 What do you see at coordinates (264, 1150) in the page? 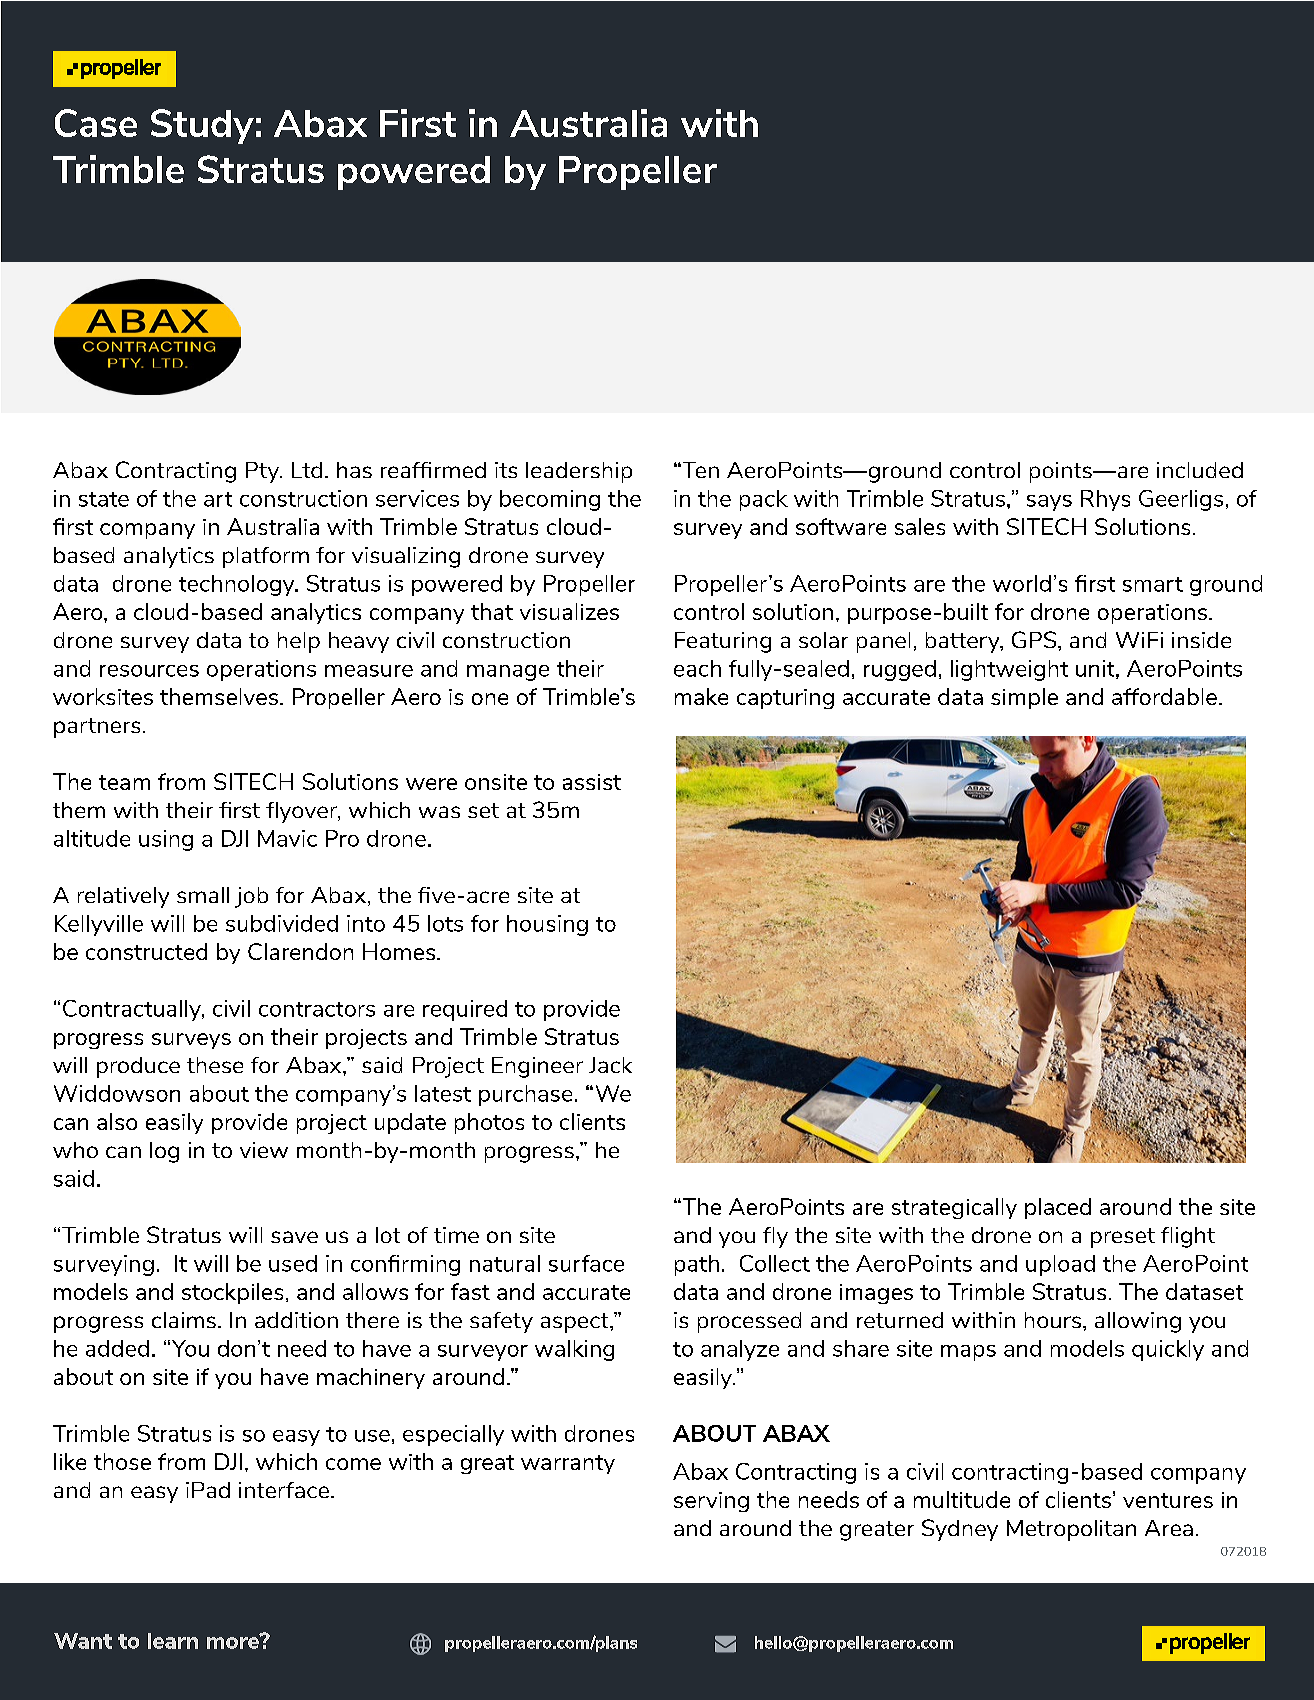
I see `view` at bounding box center [264, 1150].
